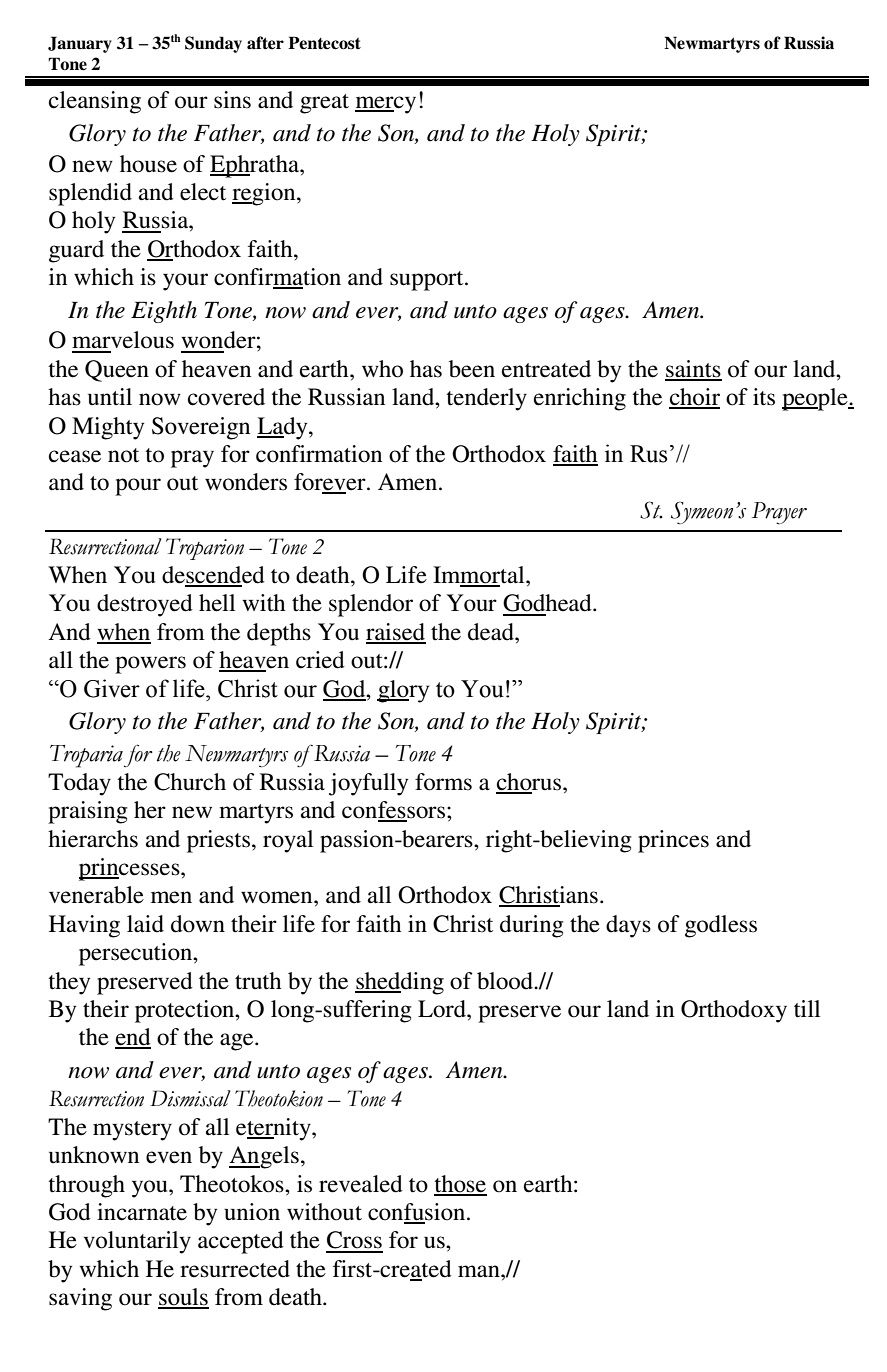  Describe the element at coordinates (95, 102) in the screenshot. I see `cleansing` at that location.
